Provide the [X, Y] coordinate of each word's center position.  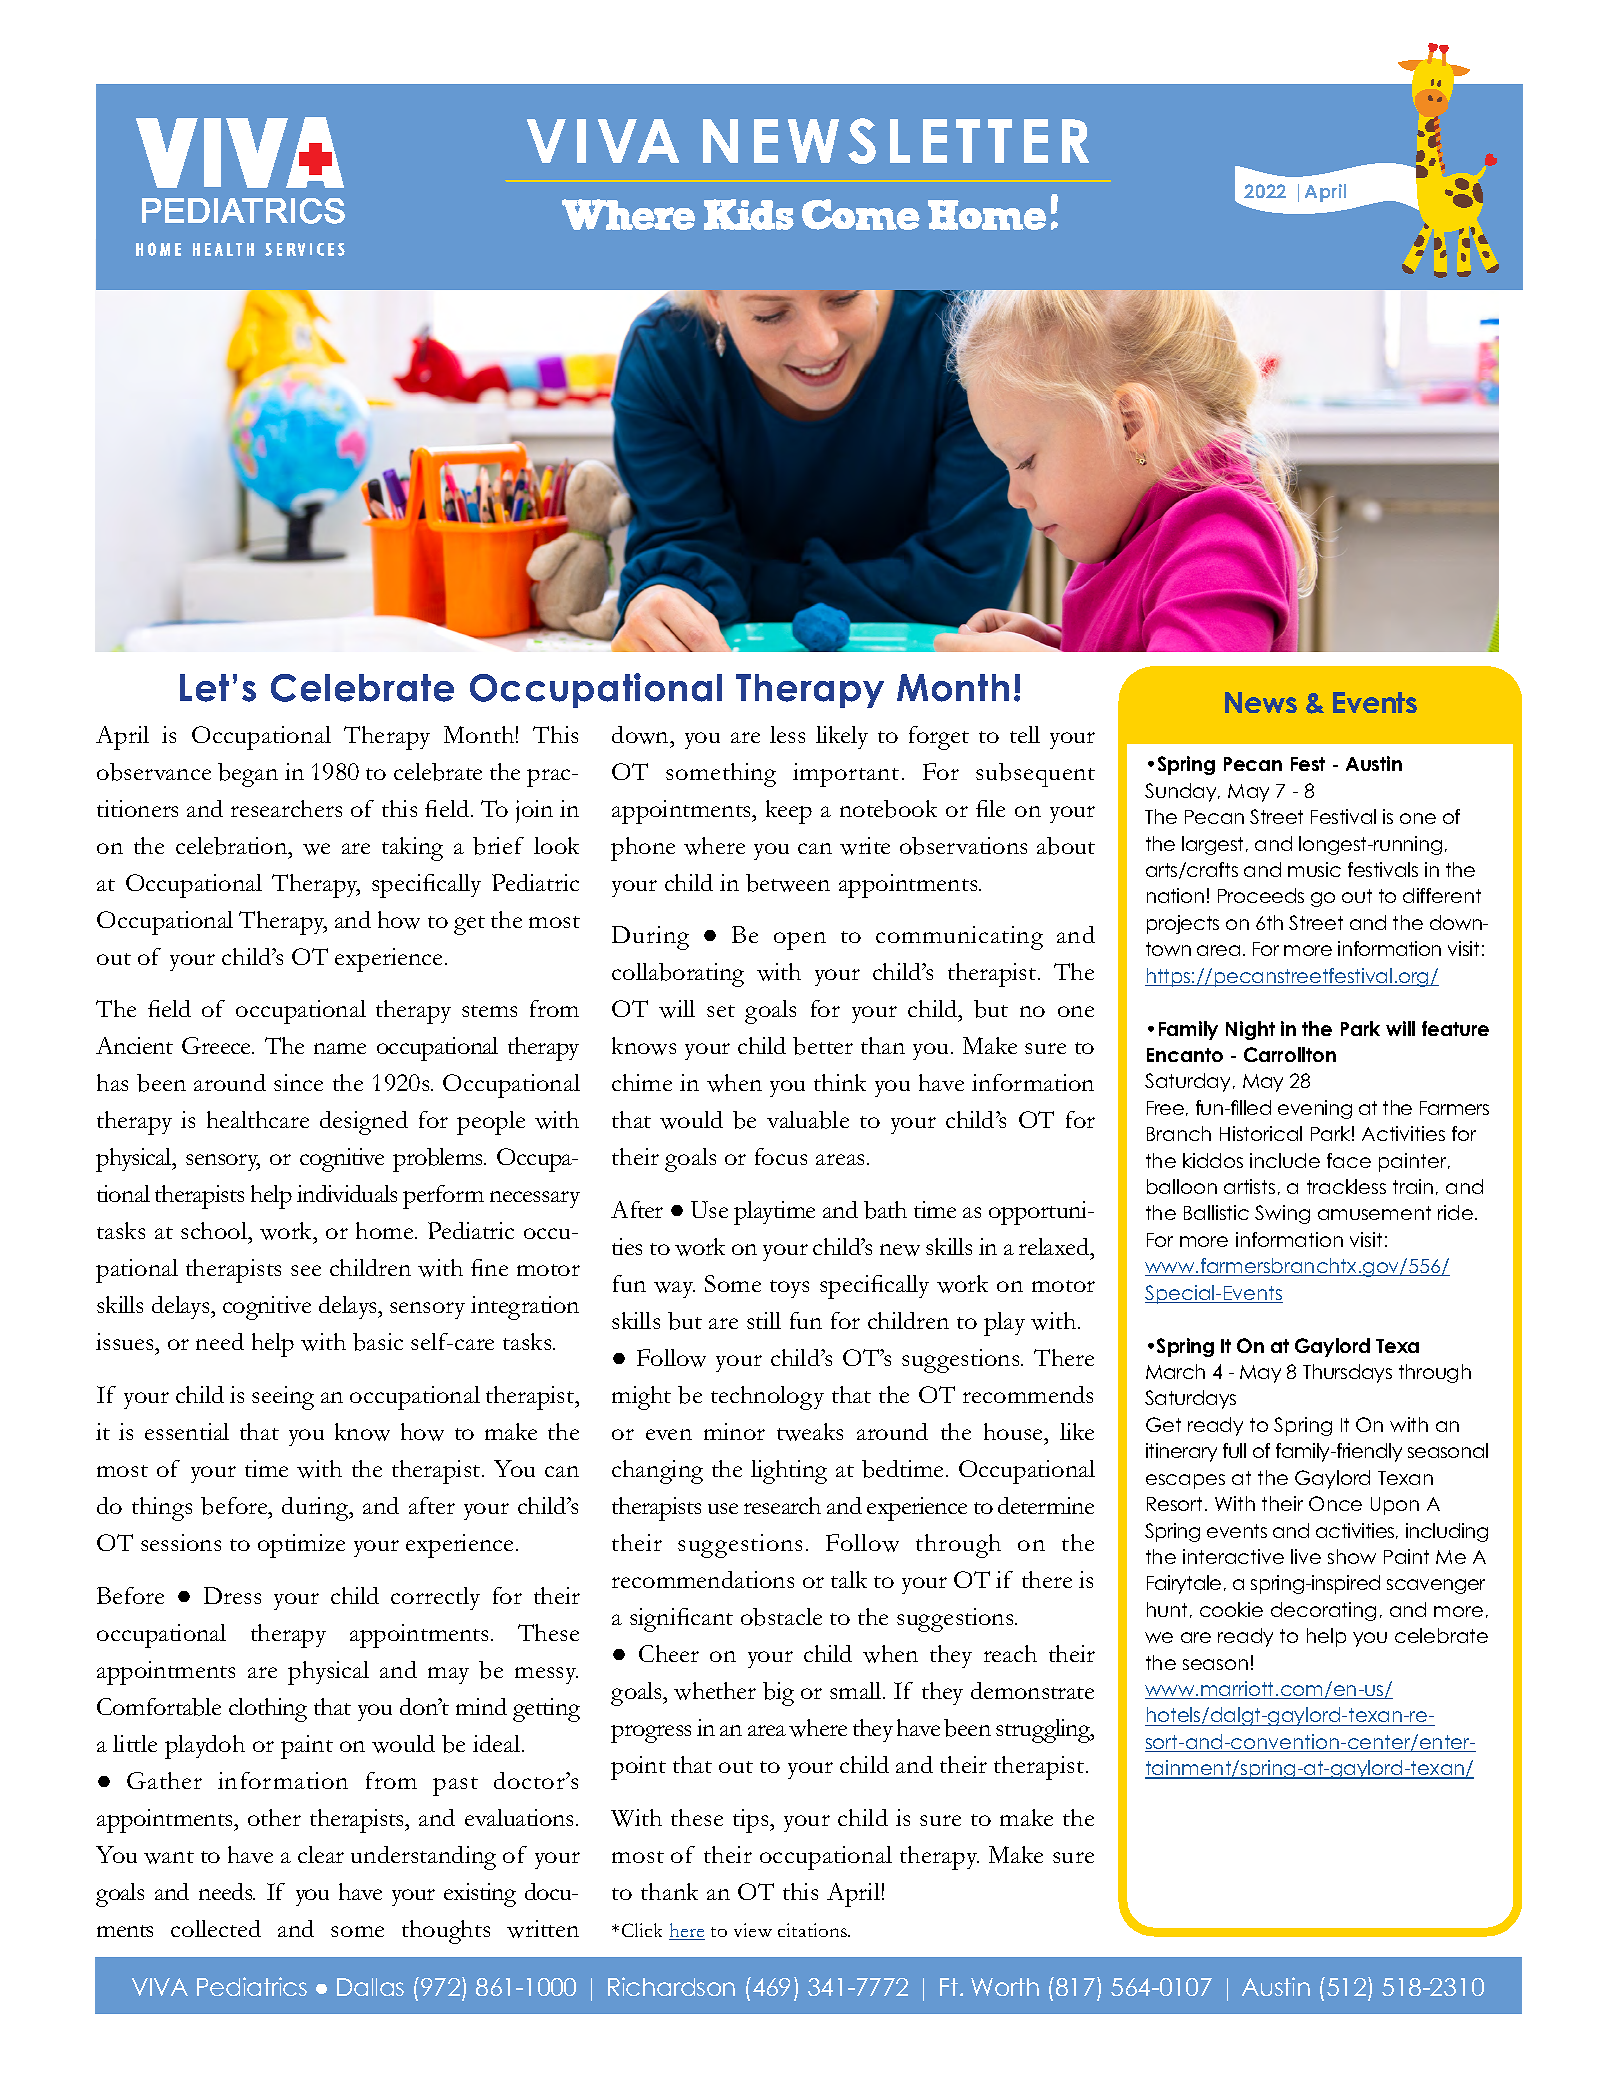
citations [814, 1930]
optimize [301, 1546]
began [248, 775]
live [1306, 1556]
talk [849, 1579]
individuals [347, 1193]
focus [781, 1156]
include [1285, 1160]
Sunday [1182, 792]
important [846, 775]
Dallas [370, 1987]
